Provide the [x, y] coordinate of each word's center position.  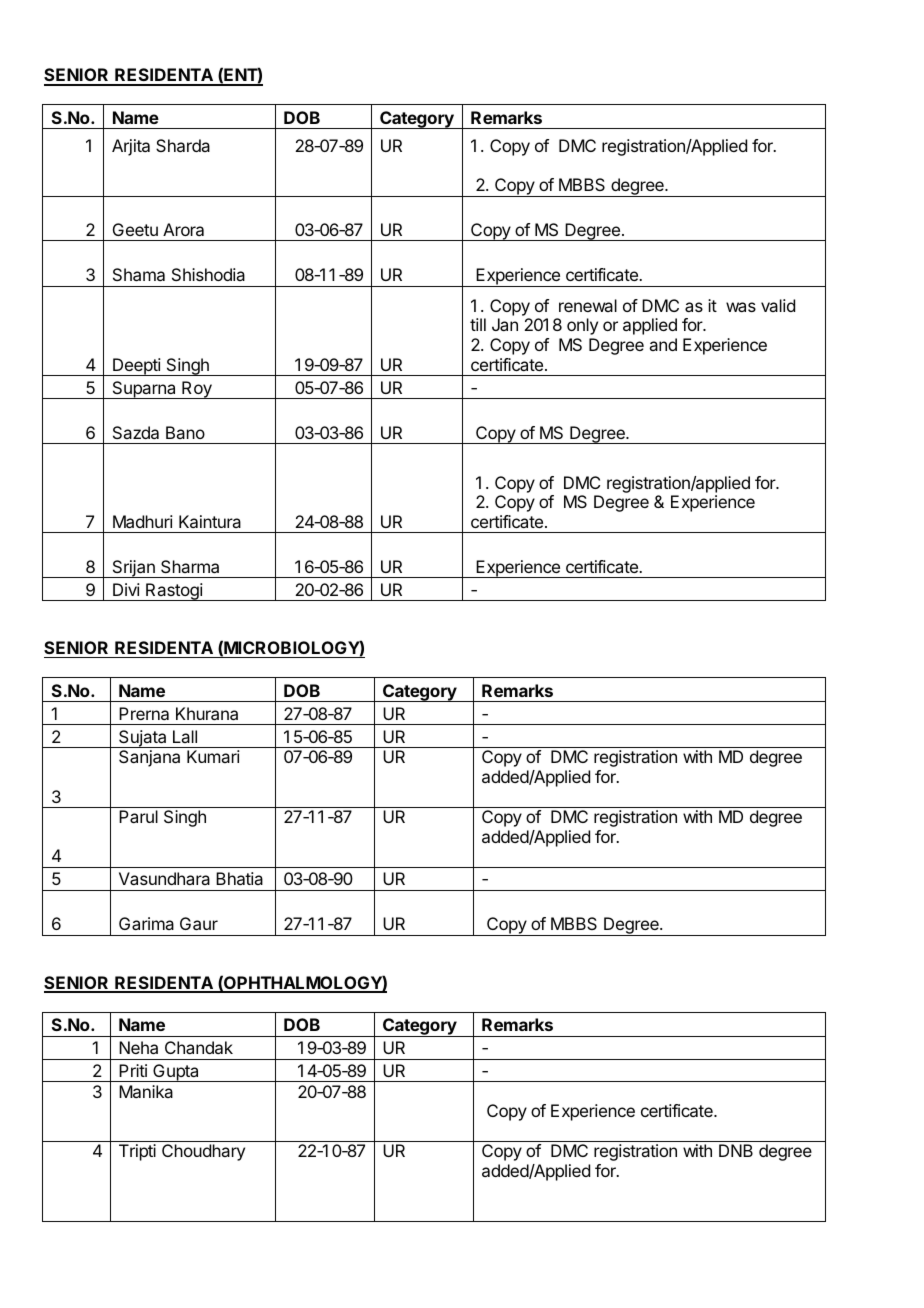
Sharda [183, 145]
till [478, 324]
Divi [126, 589]
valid [778, 305]
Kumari [213, 756]
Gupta [176, 1073]
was [741, 307]
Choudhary [203, 1152]
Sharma [190, 566]
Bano [185, 432]
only [582, 326]
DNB [736, 1150]
